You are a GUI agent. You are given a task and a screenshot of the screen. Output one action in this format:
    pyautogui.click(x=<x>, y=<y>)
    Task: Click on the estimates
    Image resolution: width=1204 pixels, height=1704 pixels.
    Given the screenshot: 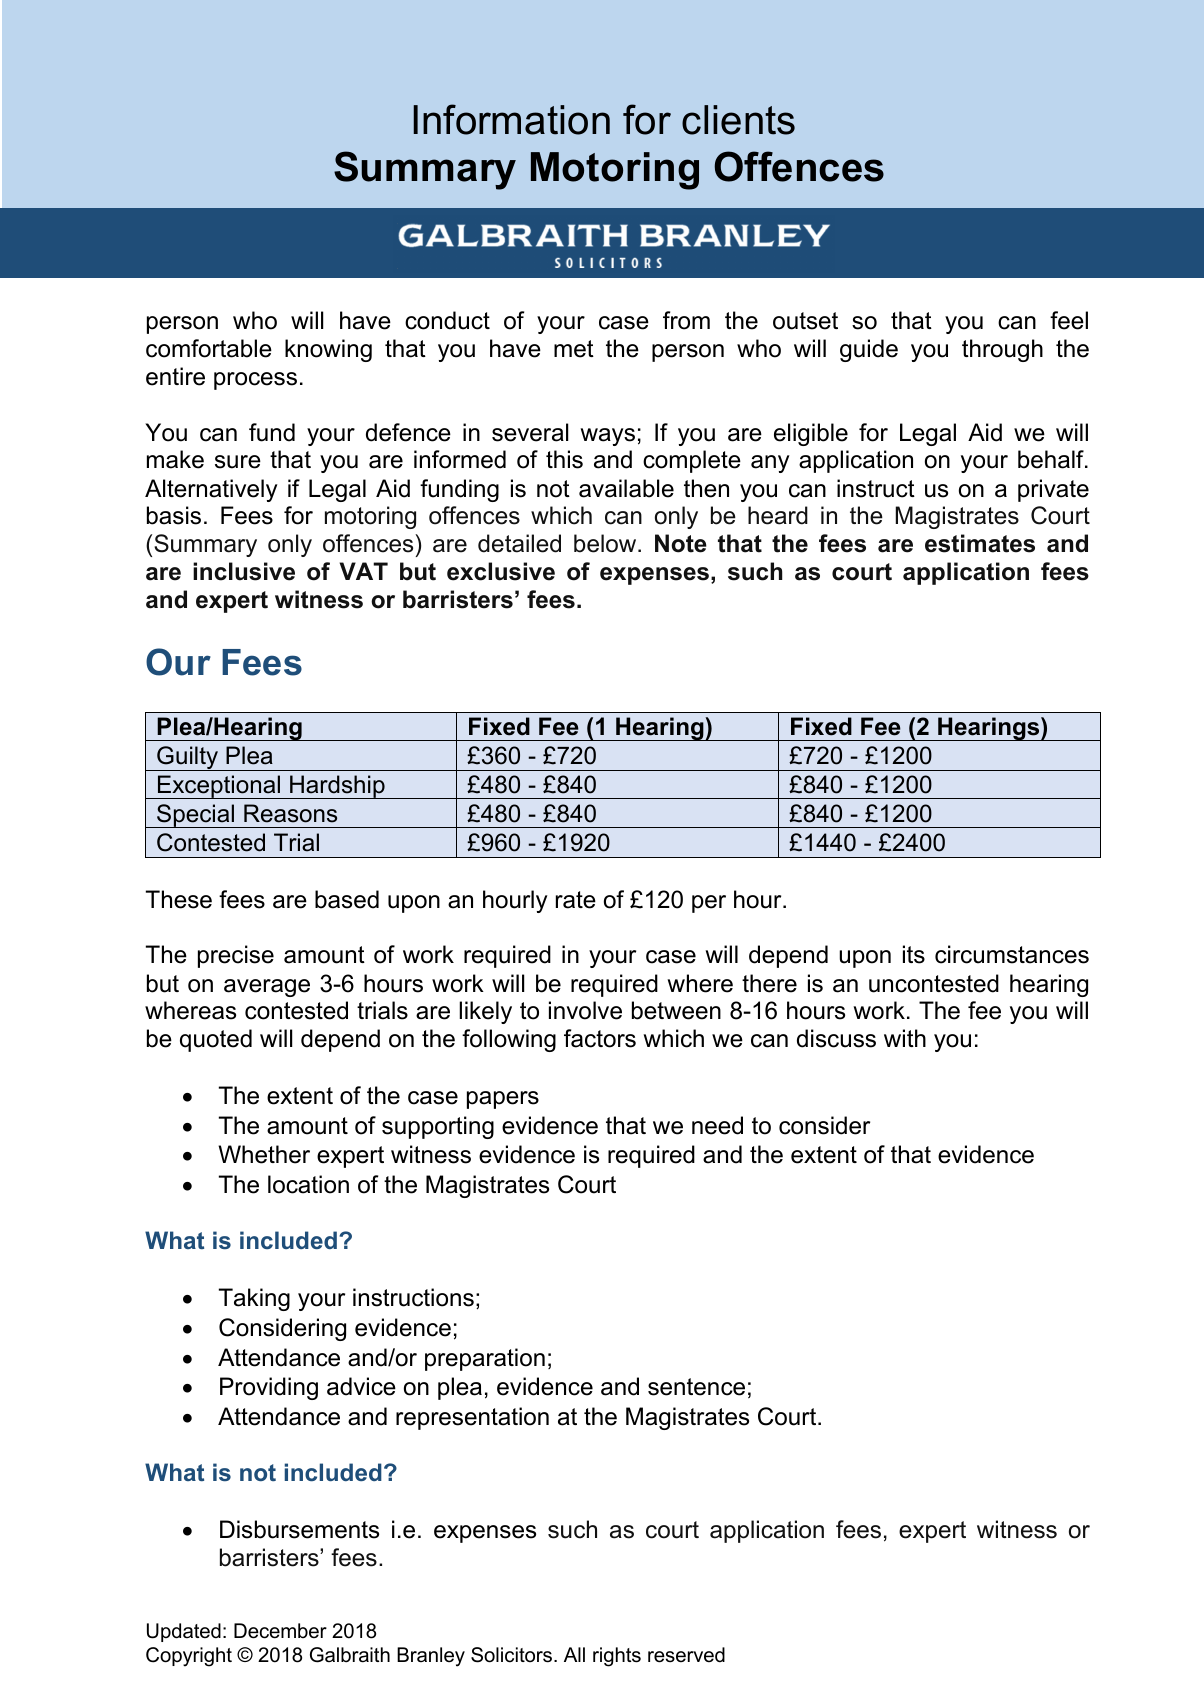 What is the action you would take?
    pyautogui.click(x=980, y=543)
